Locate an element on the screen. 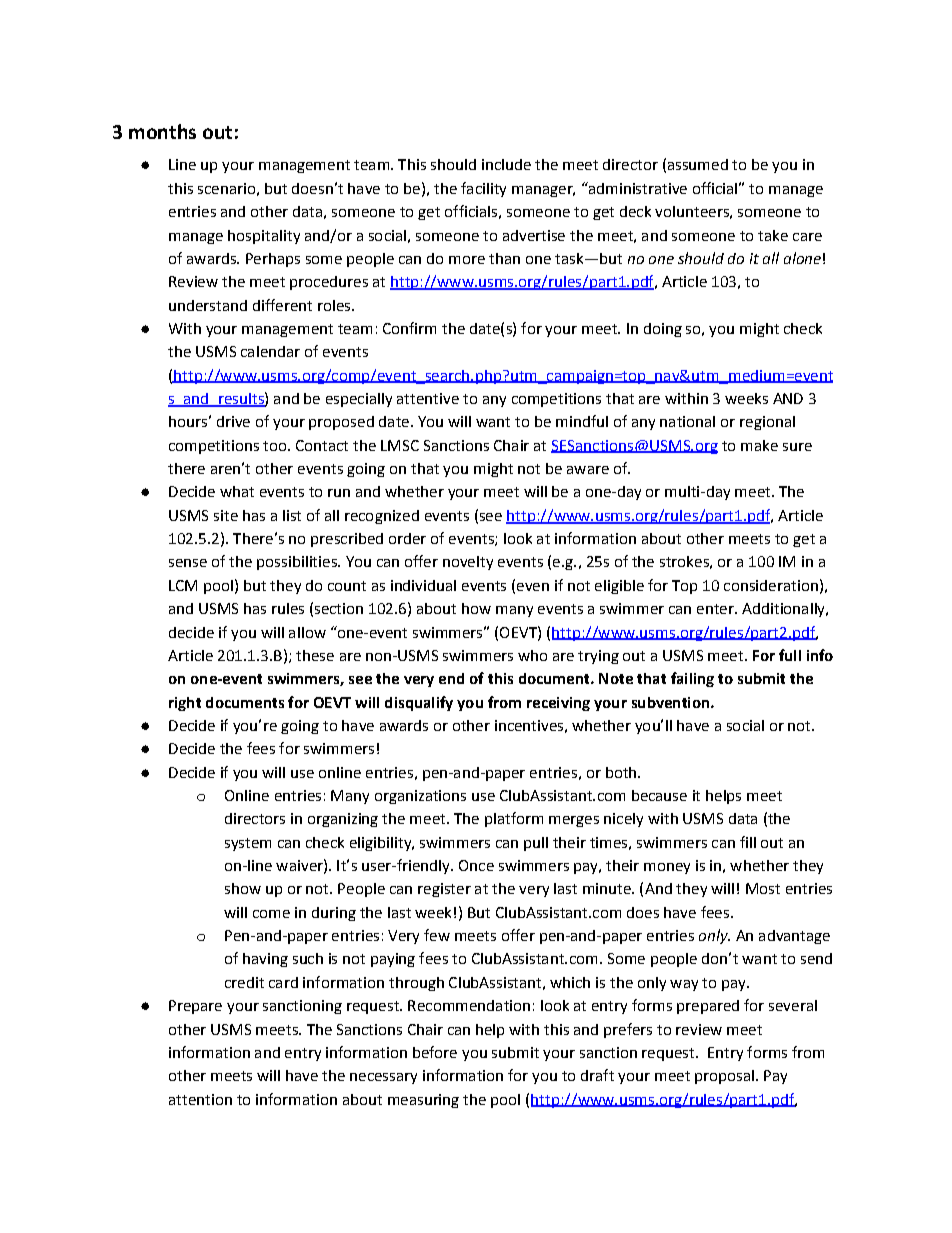  enter is located at coordinates (716, 609).
